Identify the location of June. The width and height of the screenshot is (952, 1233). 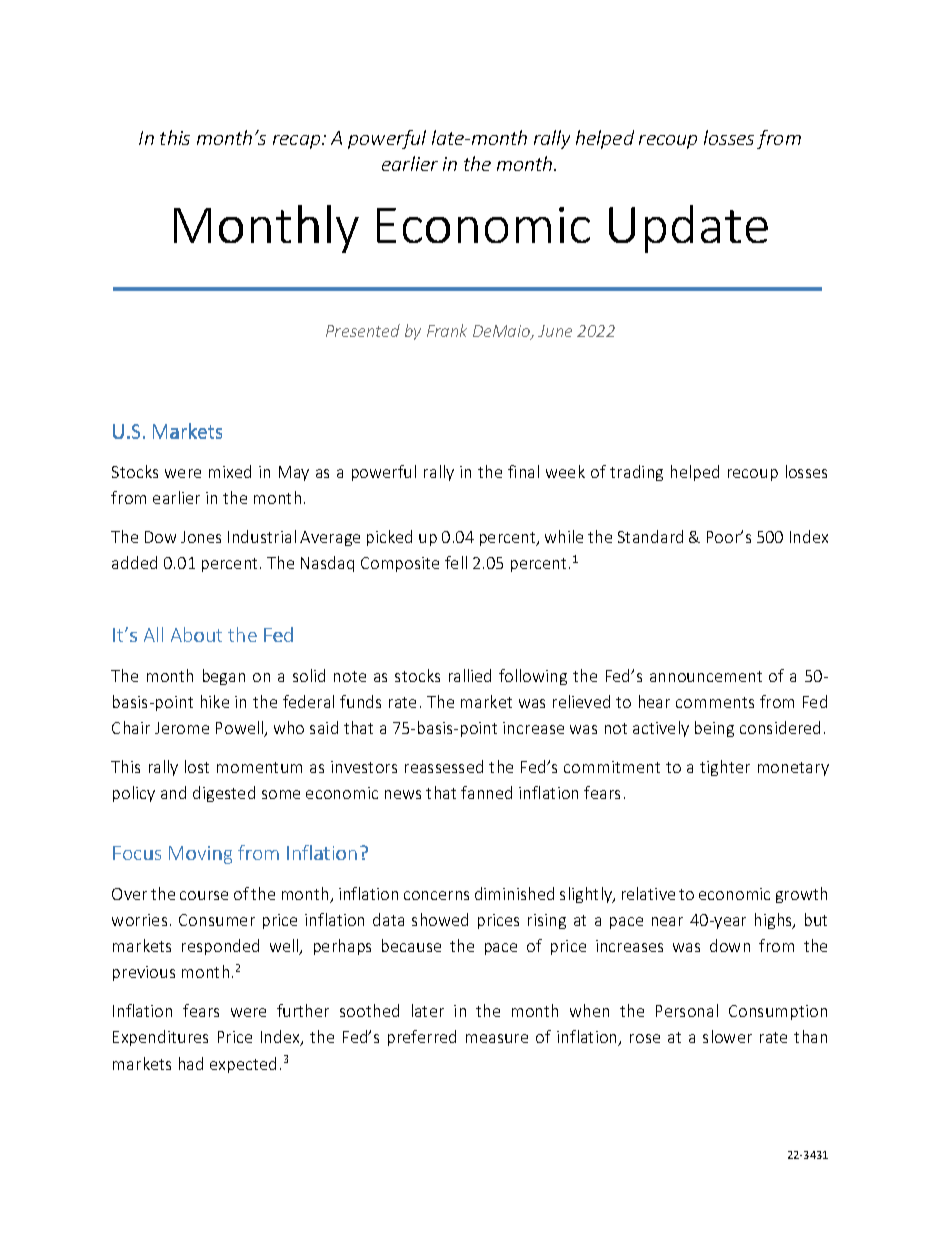
(555, 331).
